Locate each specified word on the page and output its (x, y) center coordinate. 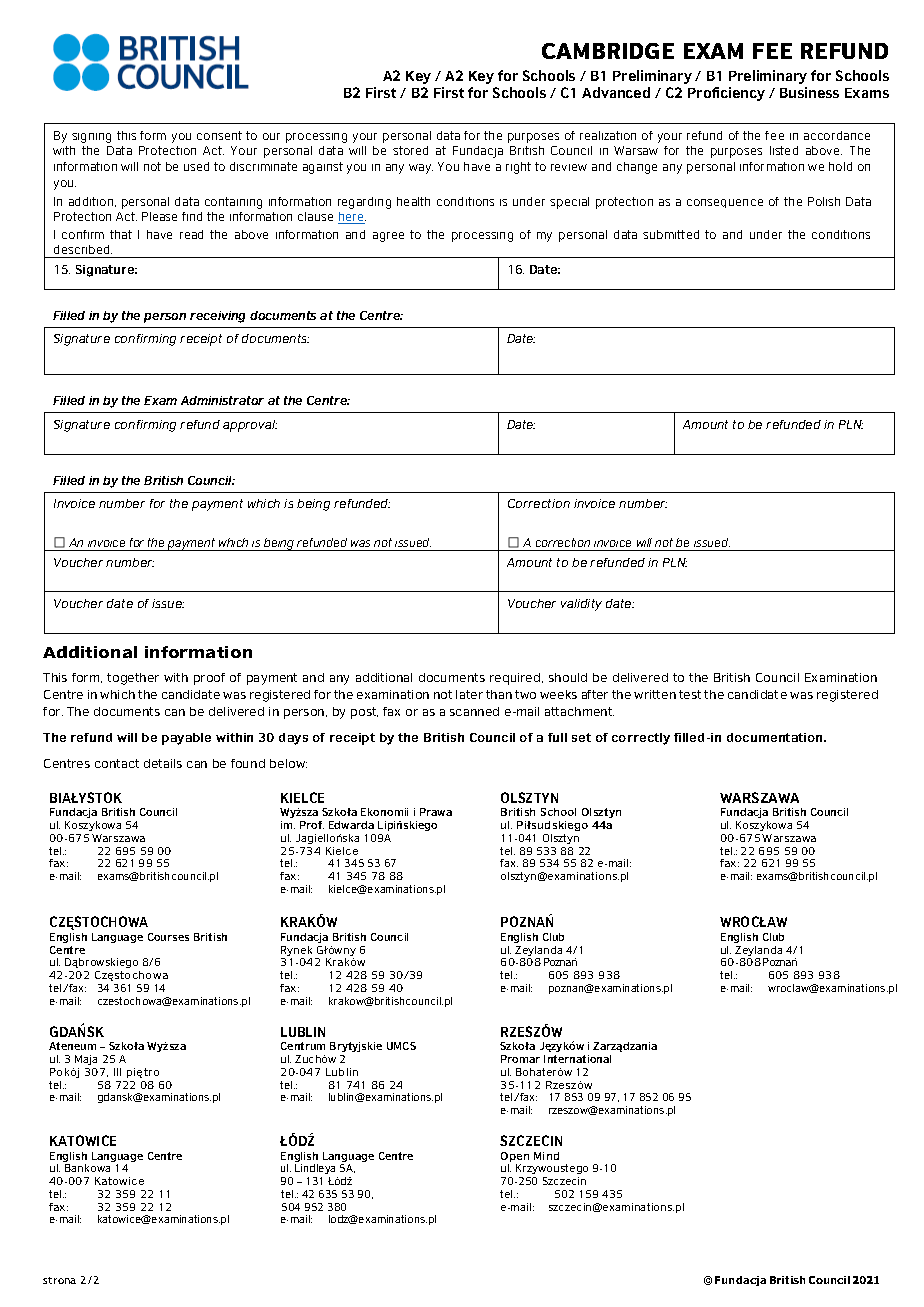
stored (410, 150)
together (133, 679)
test (690, 694)
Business (809, 92)
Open (515, 1158)
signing (91, 138)
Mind (546, 1156)
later (469, 694)
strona (59, 1280)
